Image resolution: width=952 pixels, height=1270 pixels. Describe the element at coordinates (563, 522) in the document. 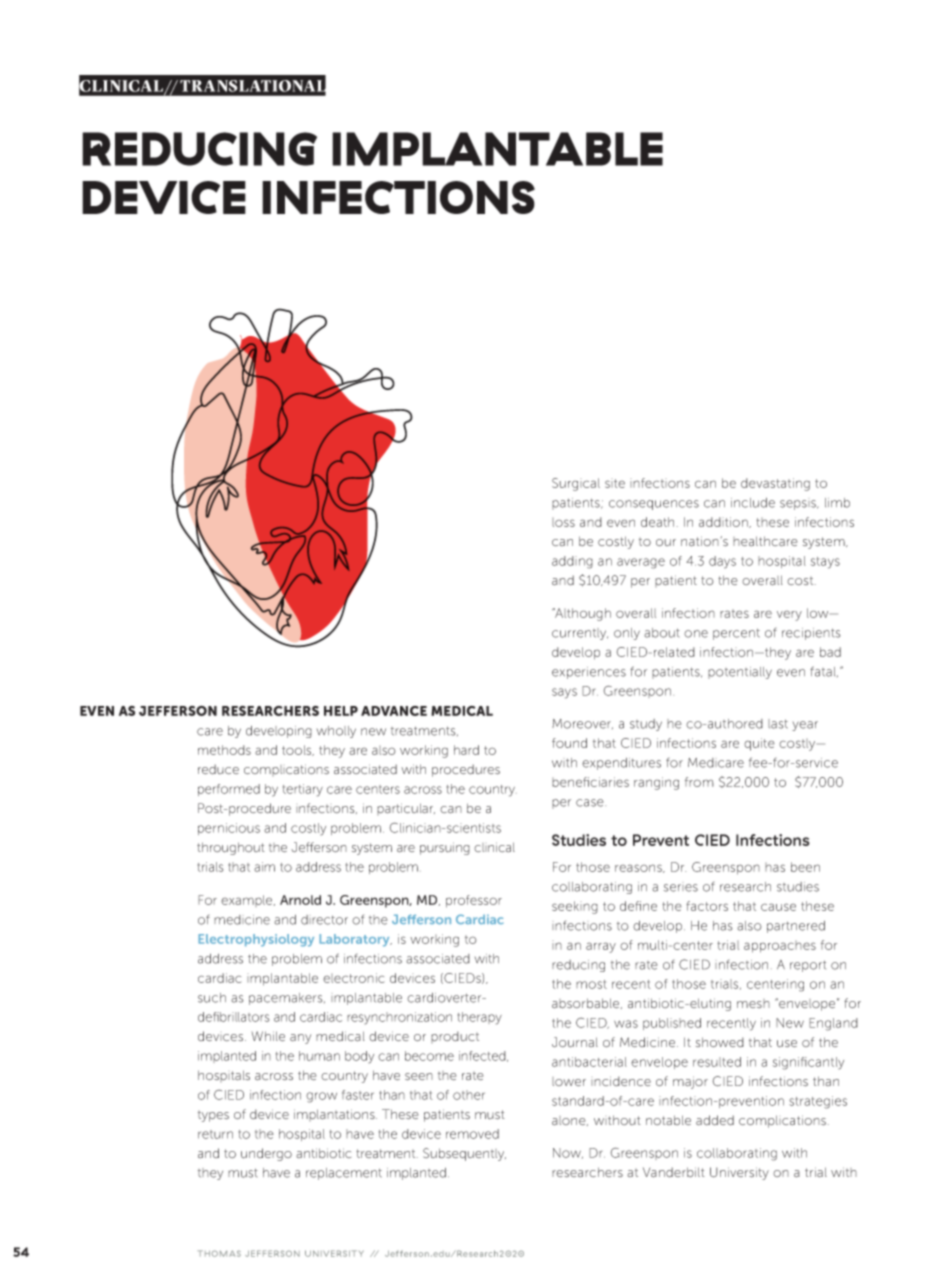

I see `loss` at that location.
